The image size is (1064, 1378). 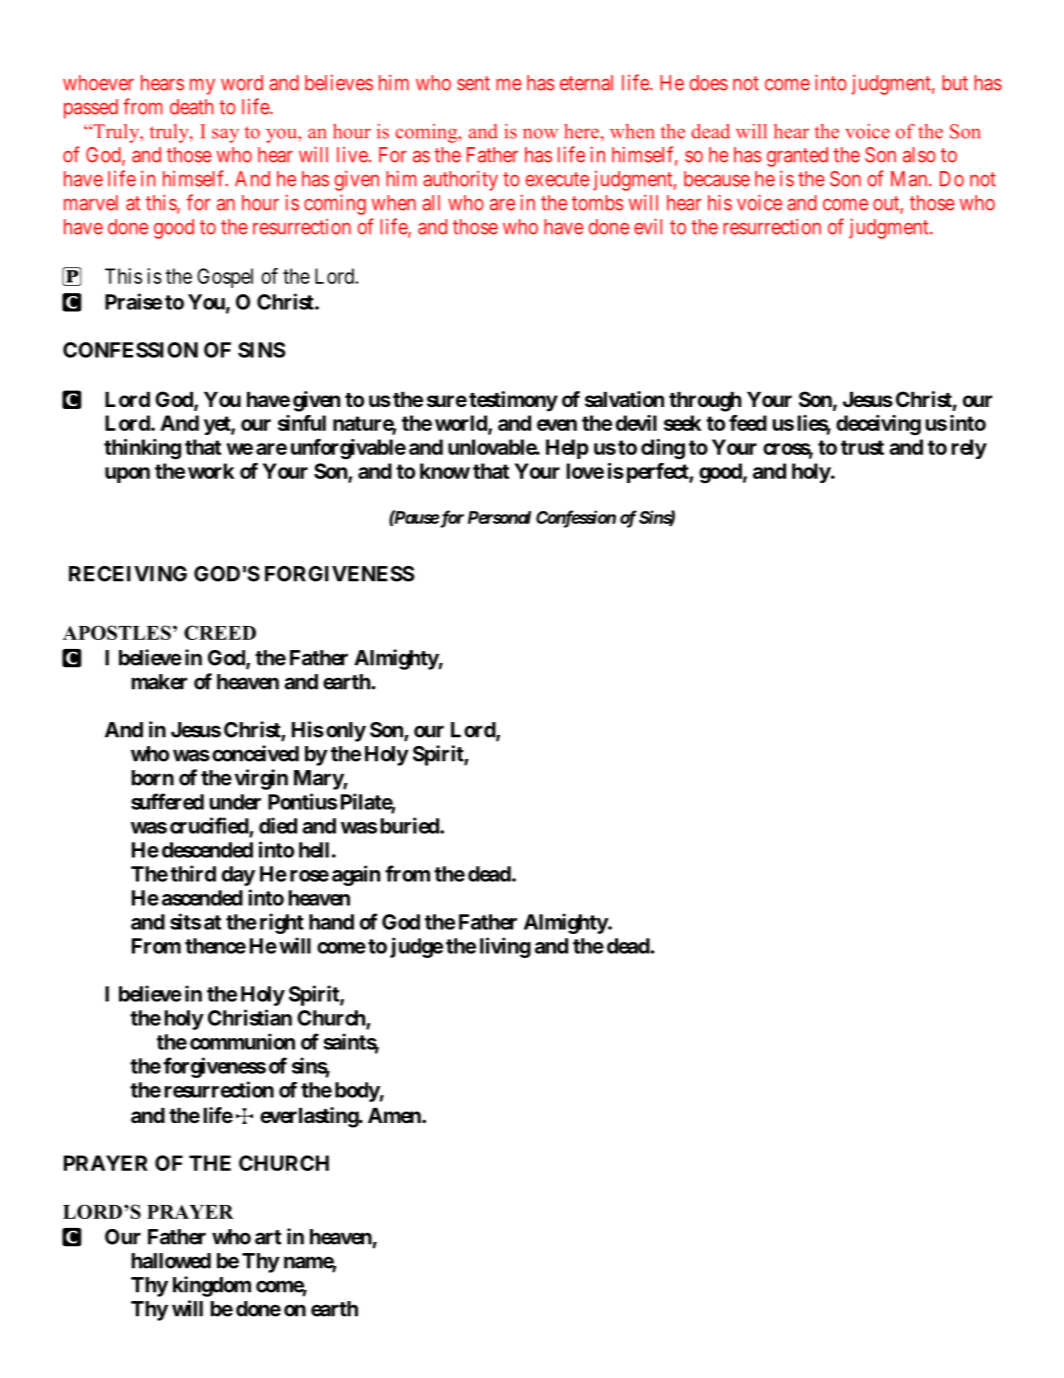 I want to click on trust, so click(x=862, y=447).
